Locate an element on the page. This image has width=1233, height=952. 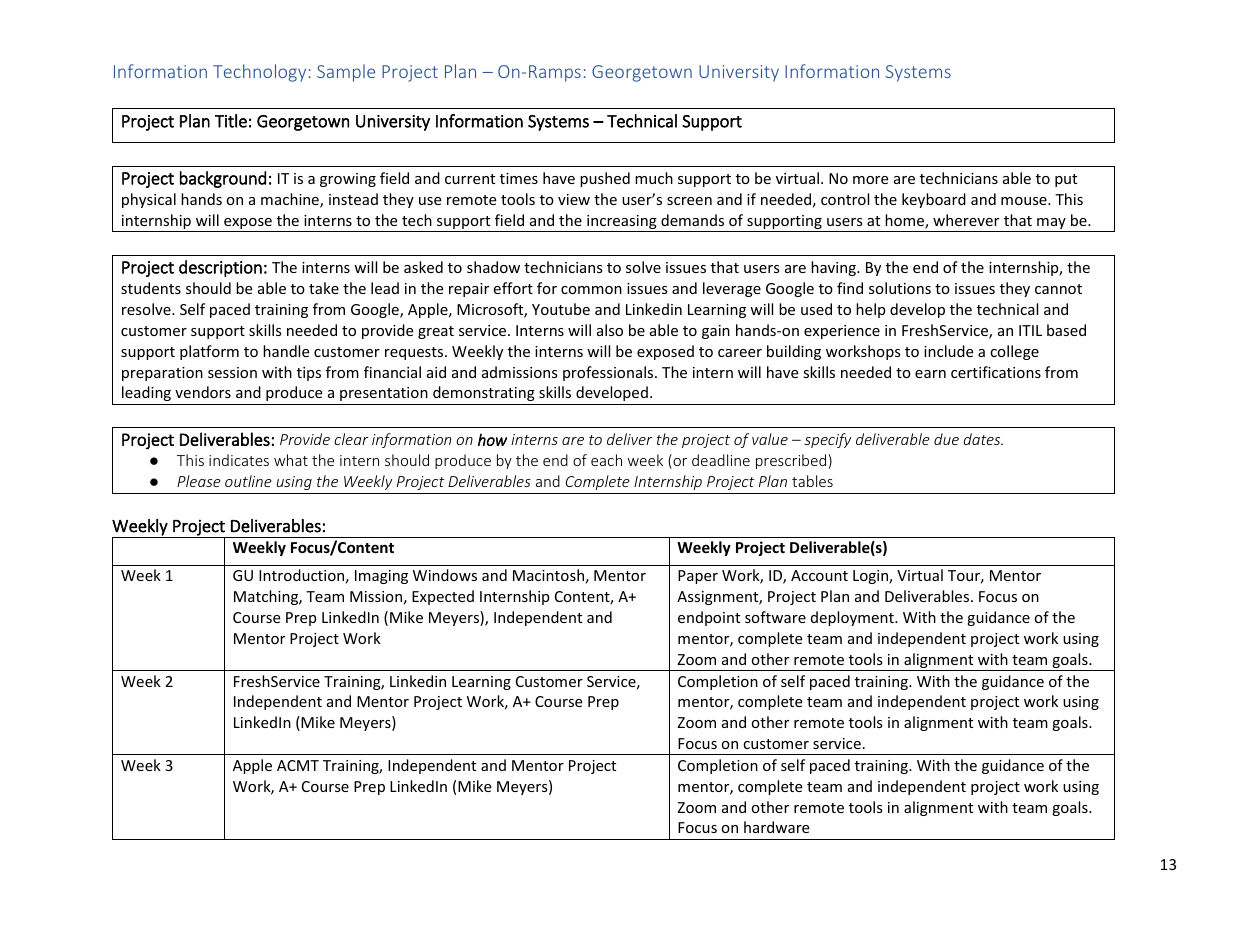
more is located at coordinates (870, 180).
